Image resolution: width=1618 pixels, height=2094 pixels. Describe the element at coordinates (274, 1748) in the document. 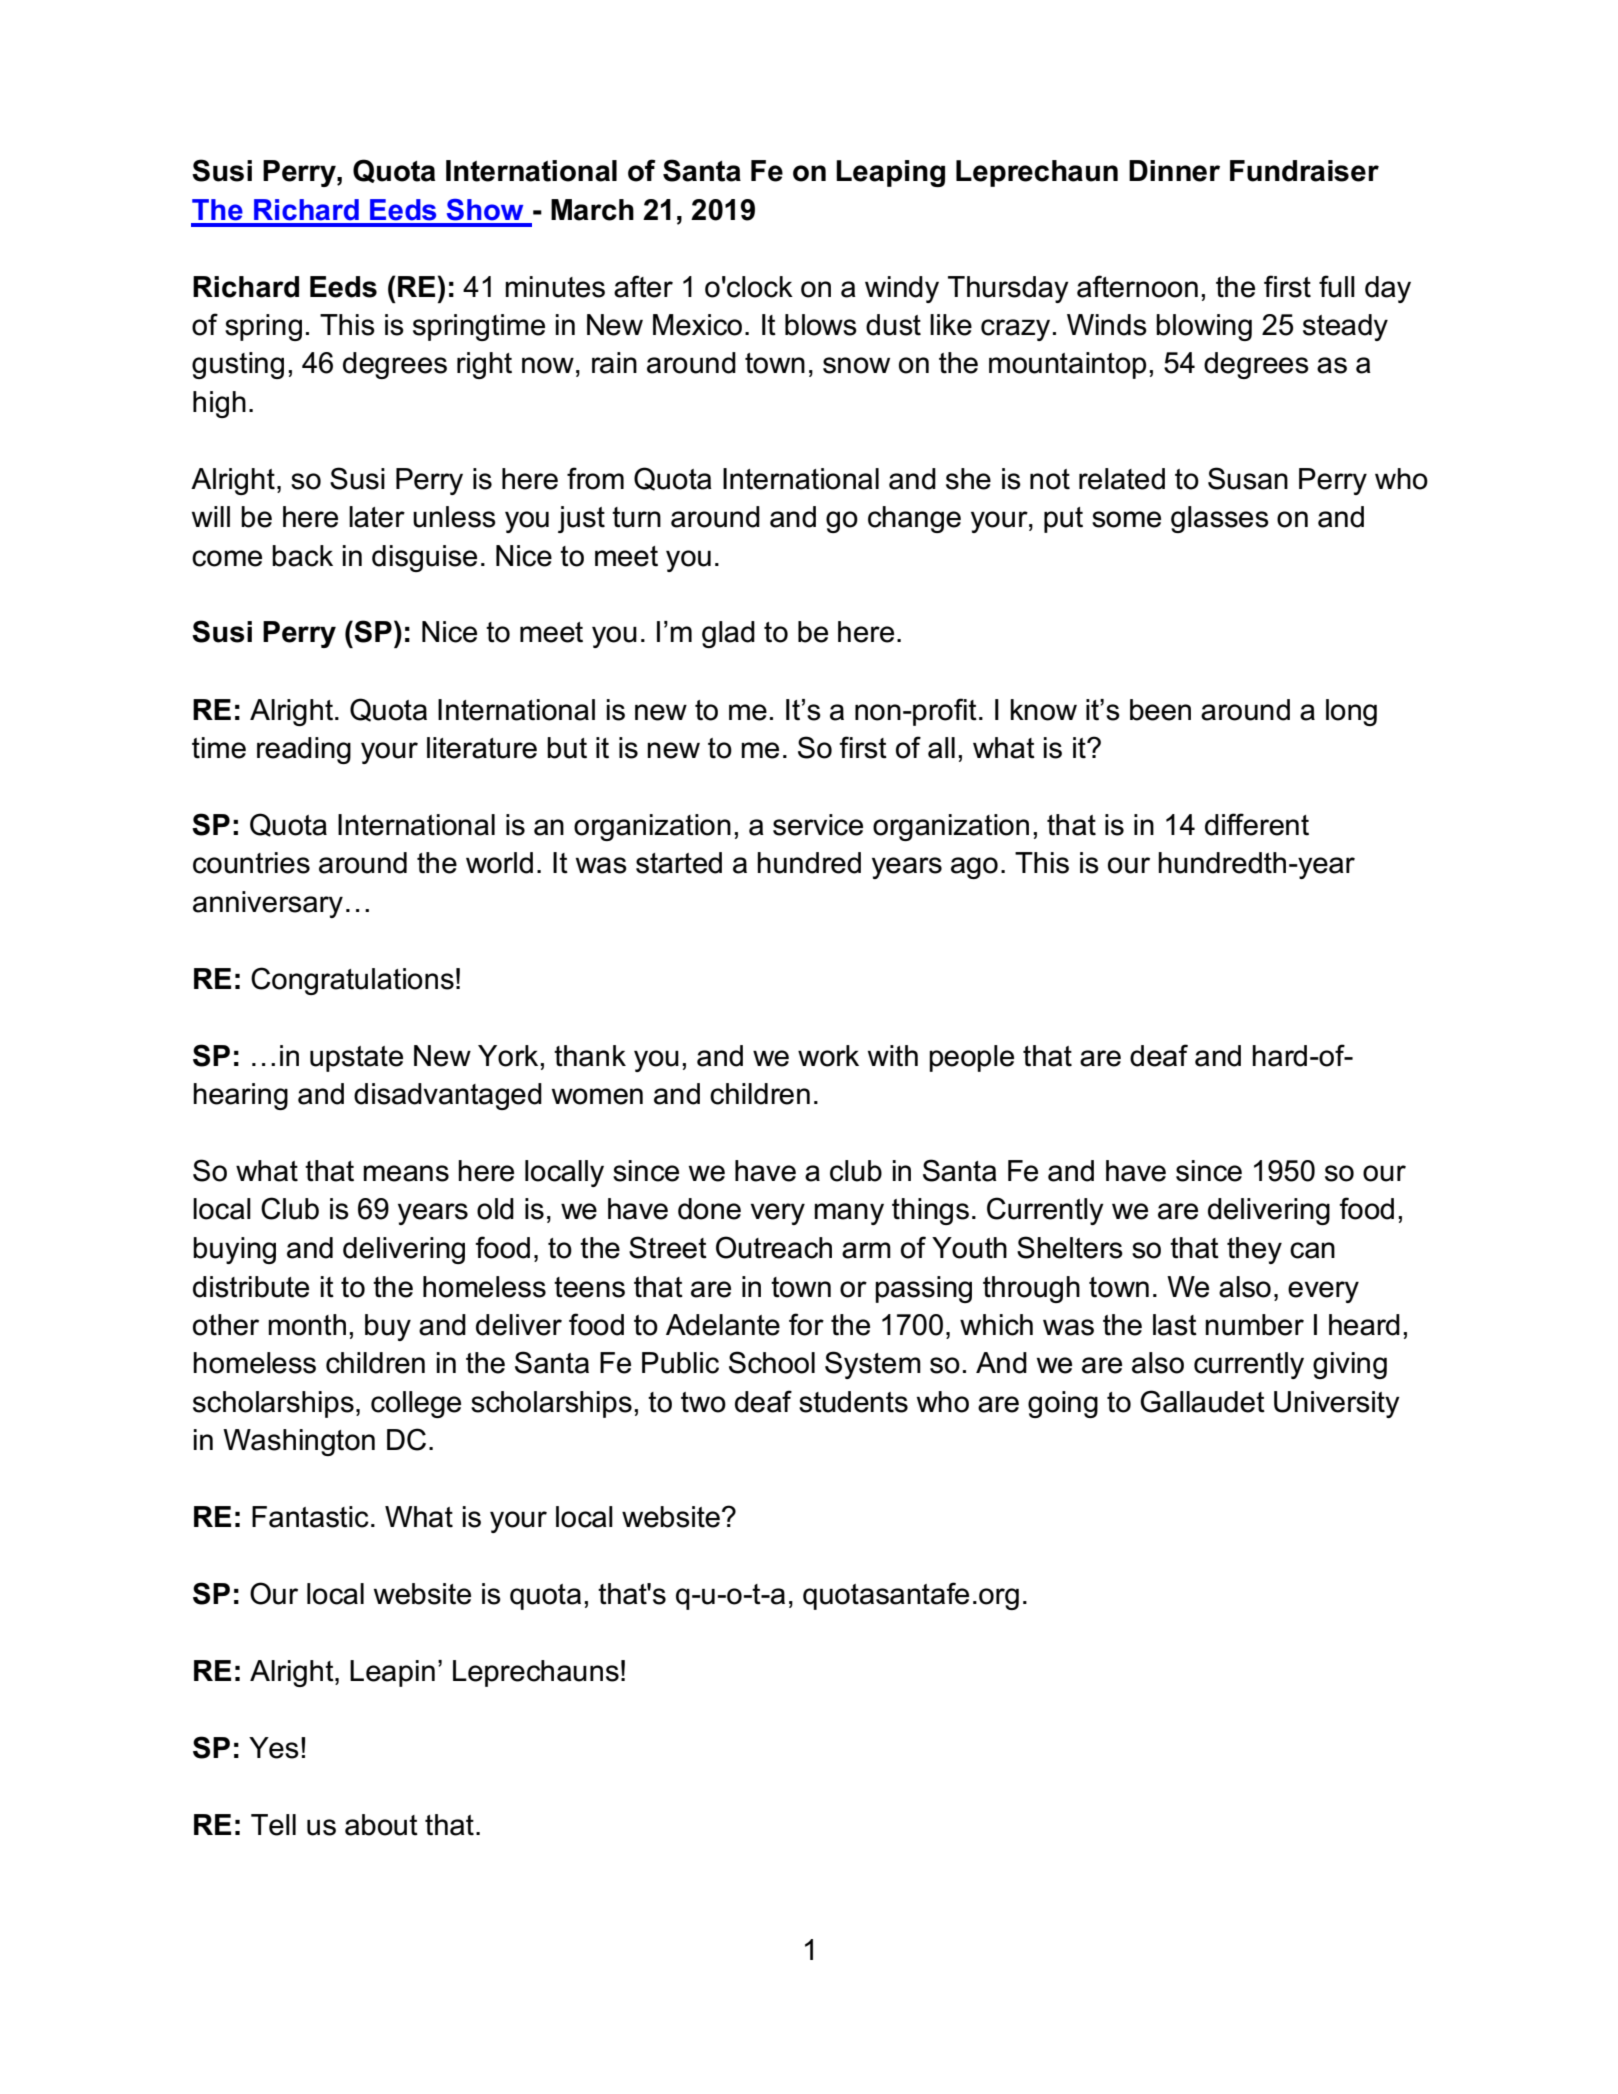

I see `Yes` at that location.
